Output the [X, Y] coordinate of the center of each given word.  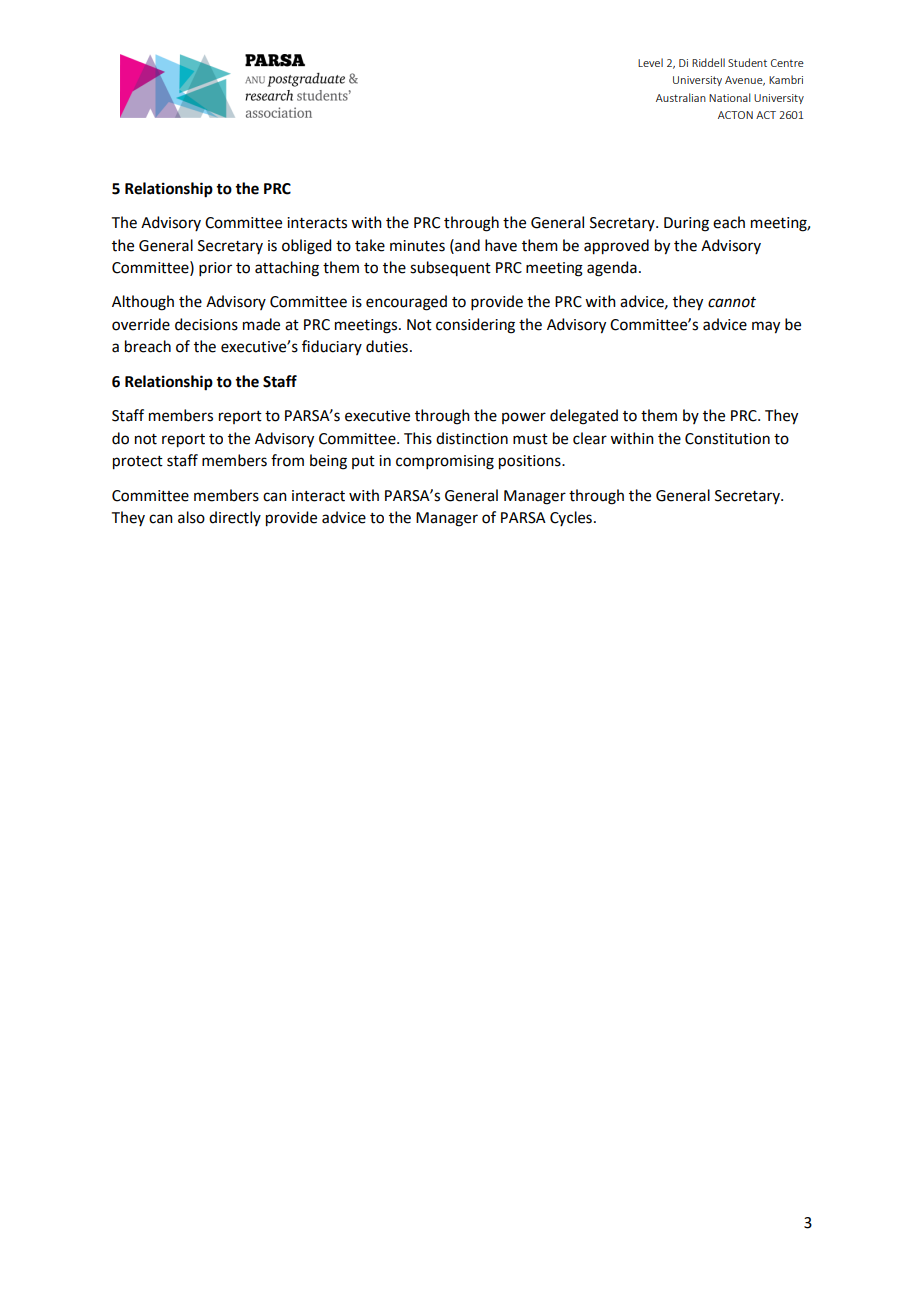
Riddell [708, 62]
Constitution [727, 439]
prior [215, 269]
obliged [306, 247]
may [766, 327]
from [287, 460]
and [466, 245]
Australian [681, 97]
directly [235, 518]
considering [475, 326]
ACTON [735, 115]
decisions [206, 324]
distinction [472, 438]
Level [650, 62]
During [686, 224]
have [501, 245]
